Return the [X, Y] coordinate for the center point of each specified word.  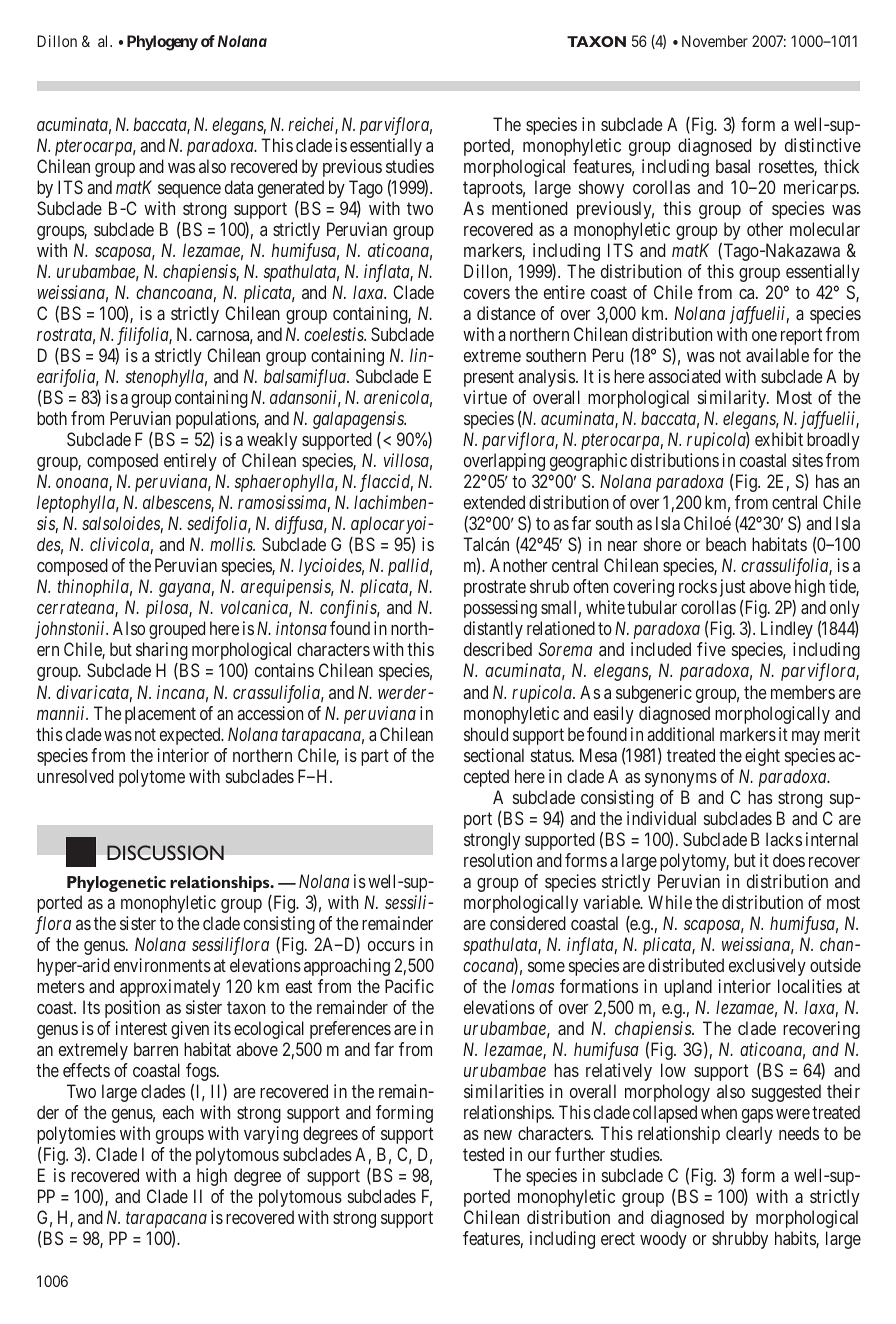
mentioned [529, 208]
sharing [162, 651]
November [715, 41]
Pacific [409, 986]
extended [494, 502]
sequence [189, 191]
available [777, 355]
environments [162, 965]
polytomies [76, 1135]
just [732, 588]
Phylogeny [162, 43]
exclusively [767, 967]
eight [762, 757]
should [486, 734]
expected [191, 736]
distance [506, 313]
